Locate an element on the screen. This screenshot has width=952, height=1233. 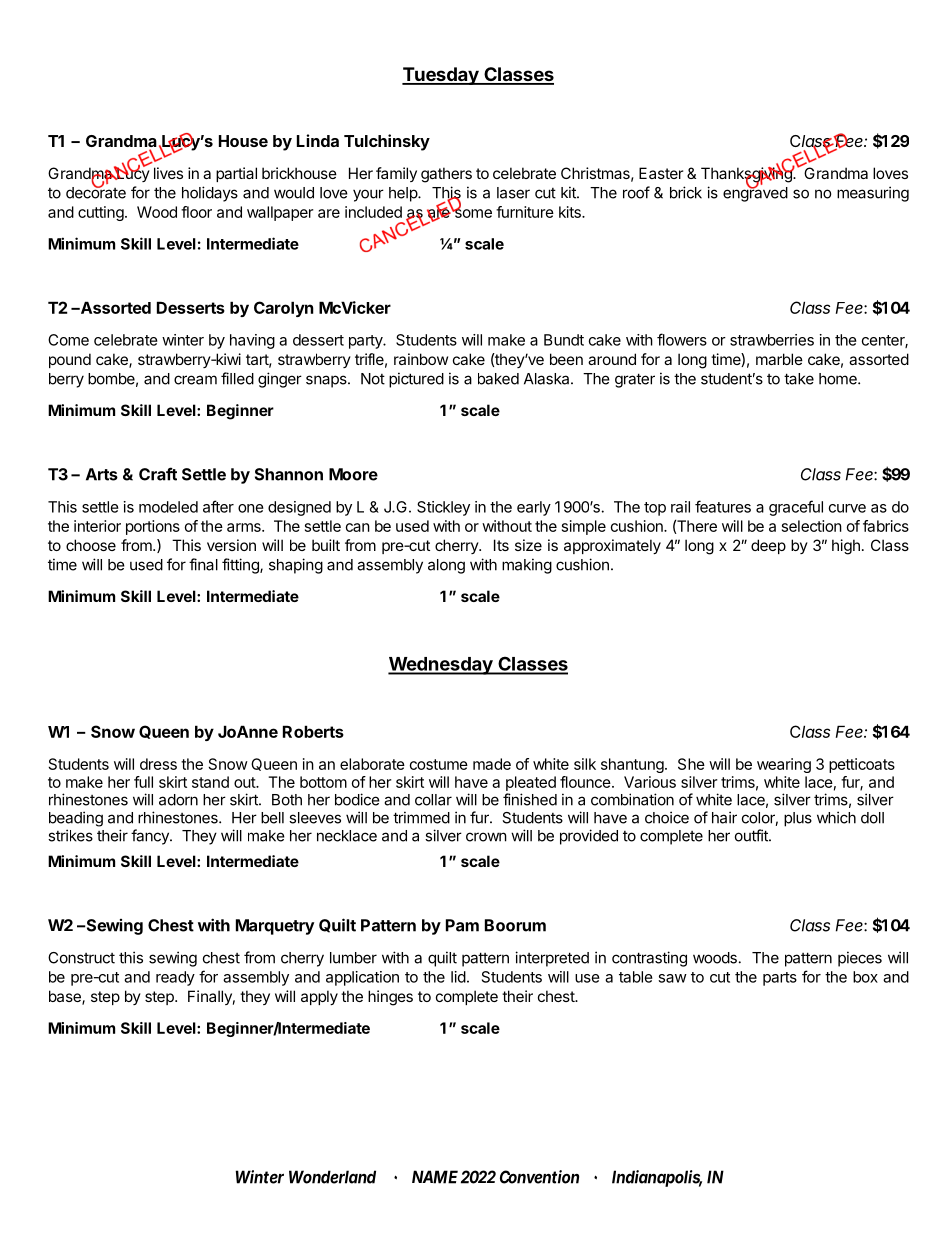
engraved is located at coordinates (755, 193).
